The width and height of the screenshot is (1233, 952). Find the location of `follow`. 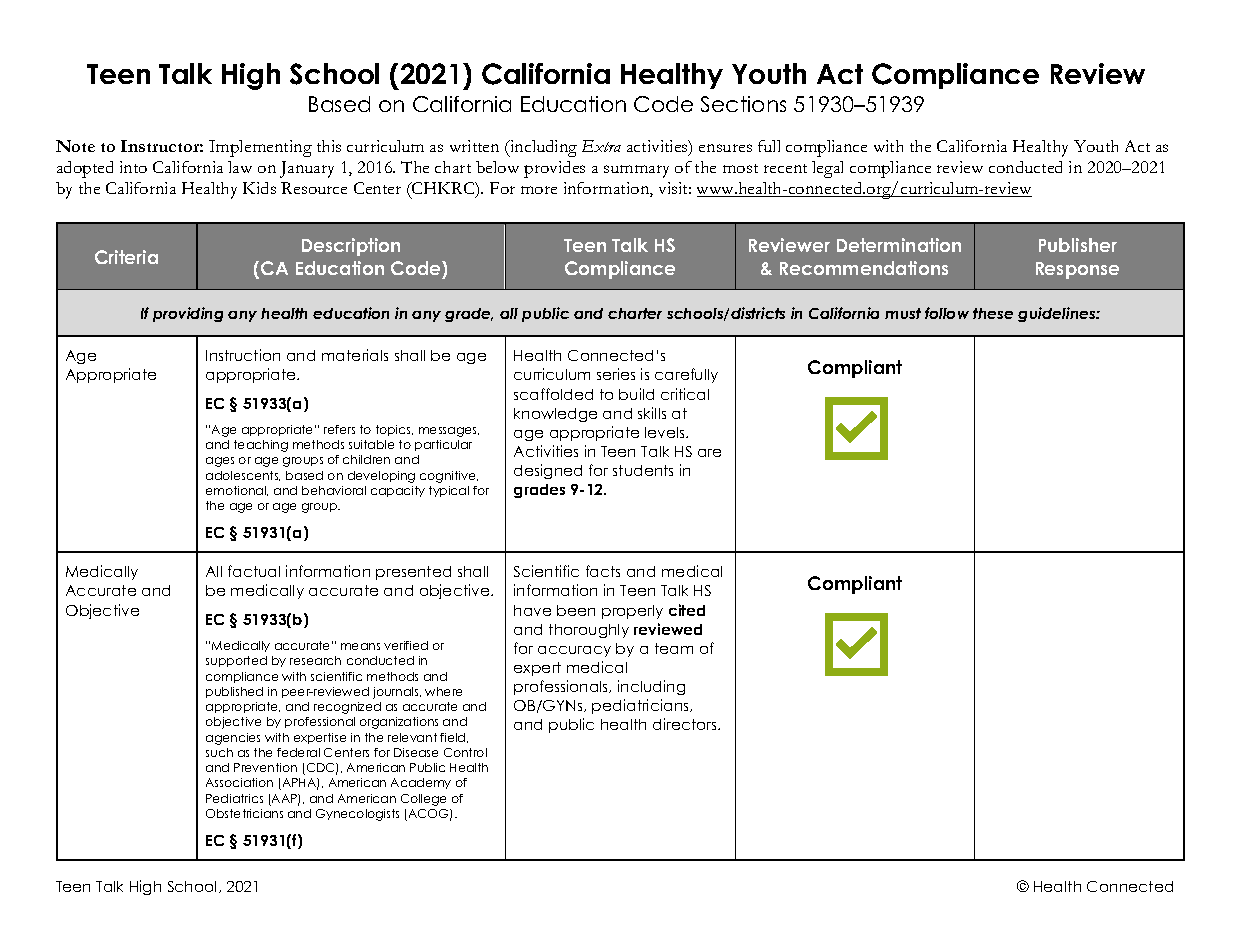

follow is located at coordinates (947, 313).
